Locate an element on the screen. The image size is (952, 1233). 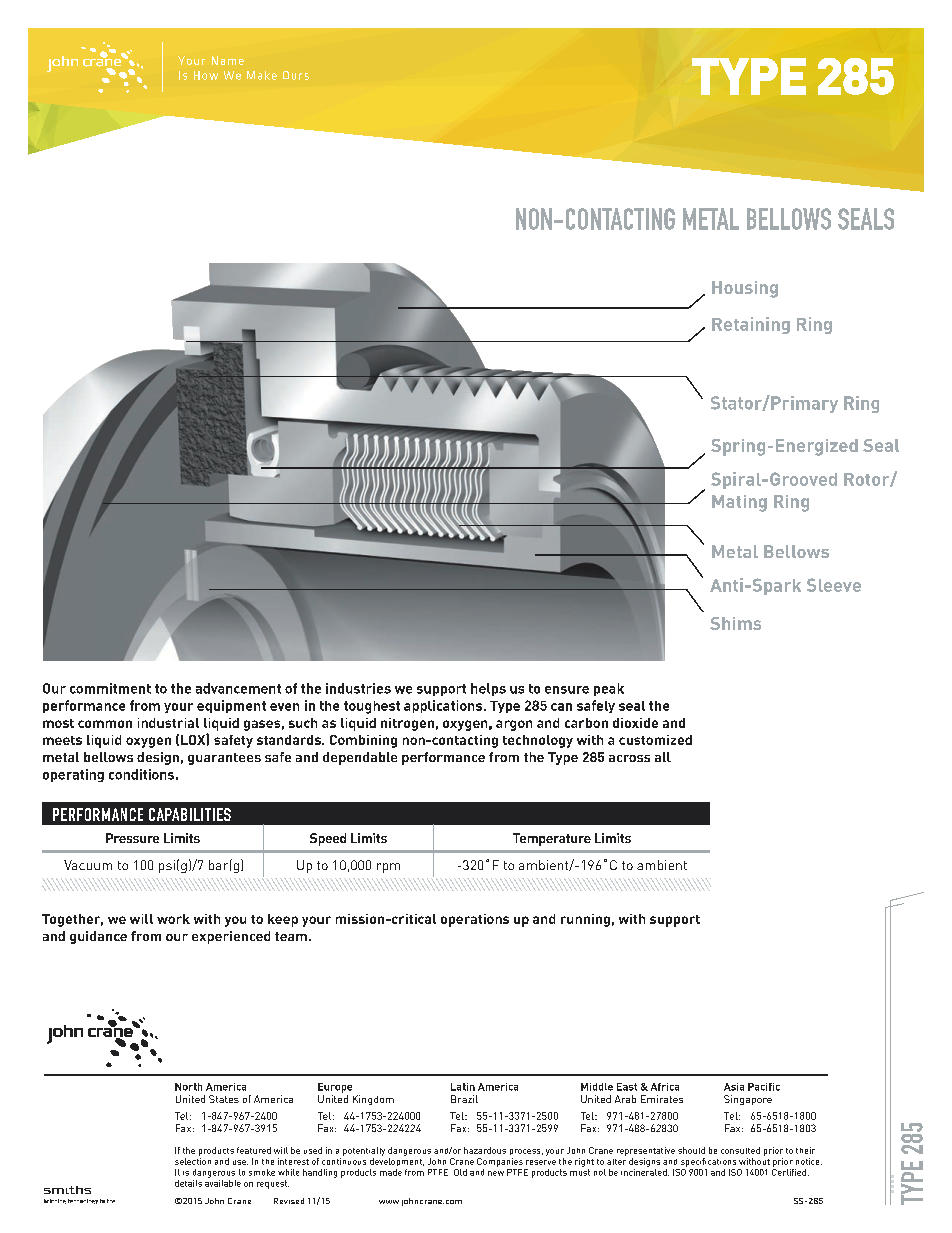
Housing is located at coordinates (745, 289).
